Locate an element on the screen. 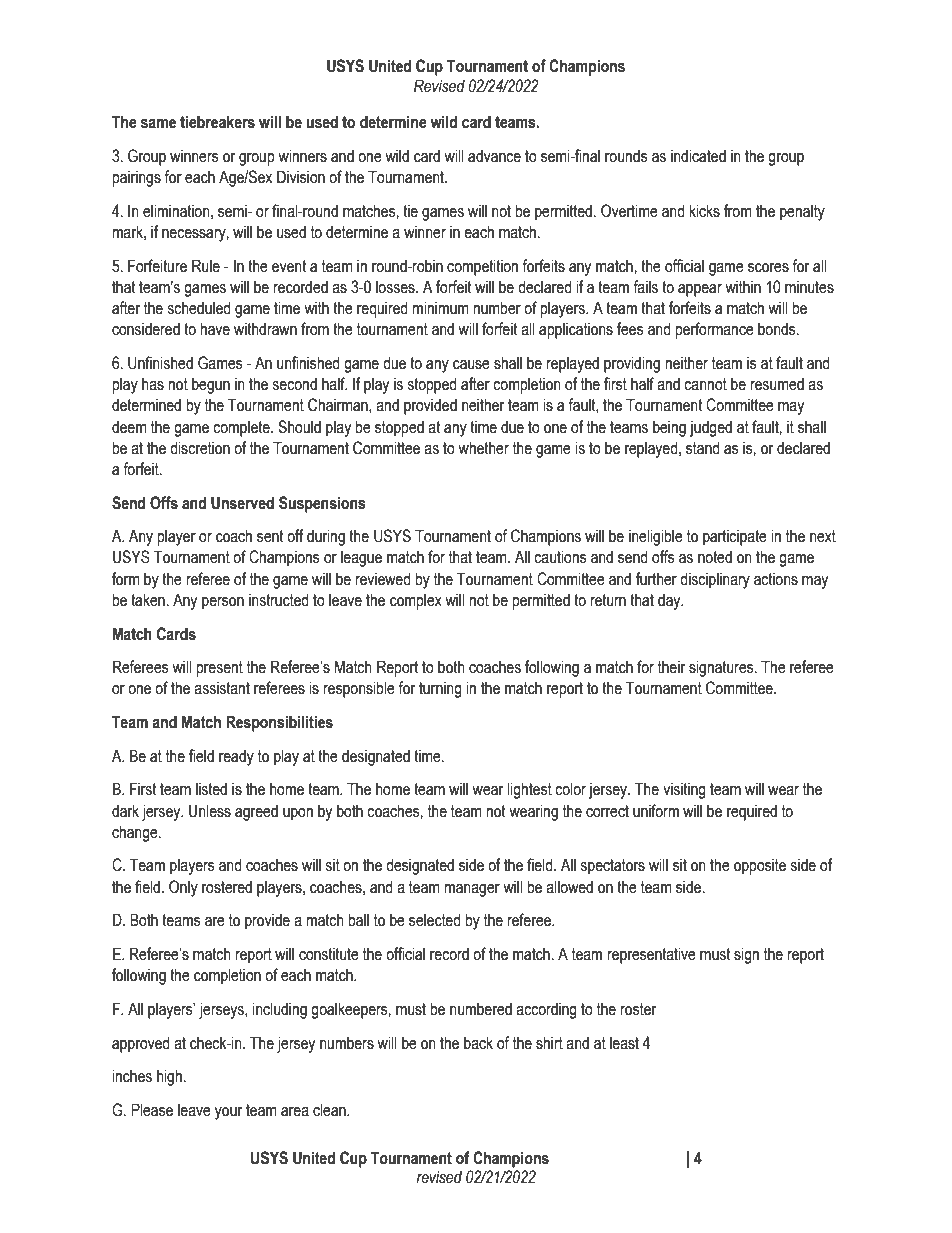 The width and height of the screenshot is (952, 1233). indicated is located at coordinates (698, 156).
